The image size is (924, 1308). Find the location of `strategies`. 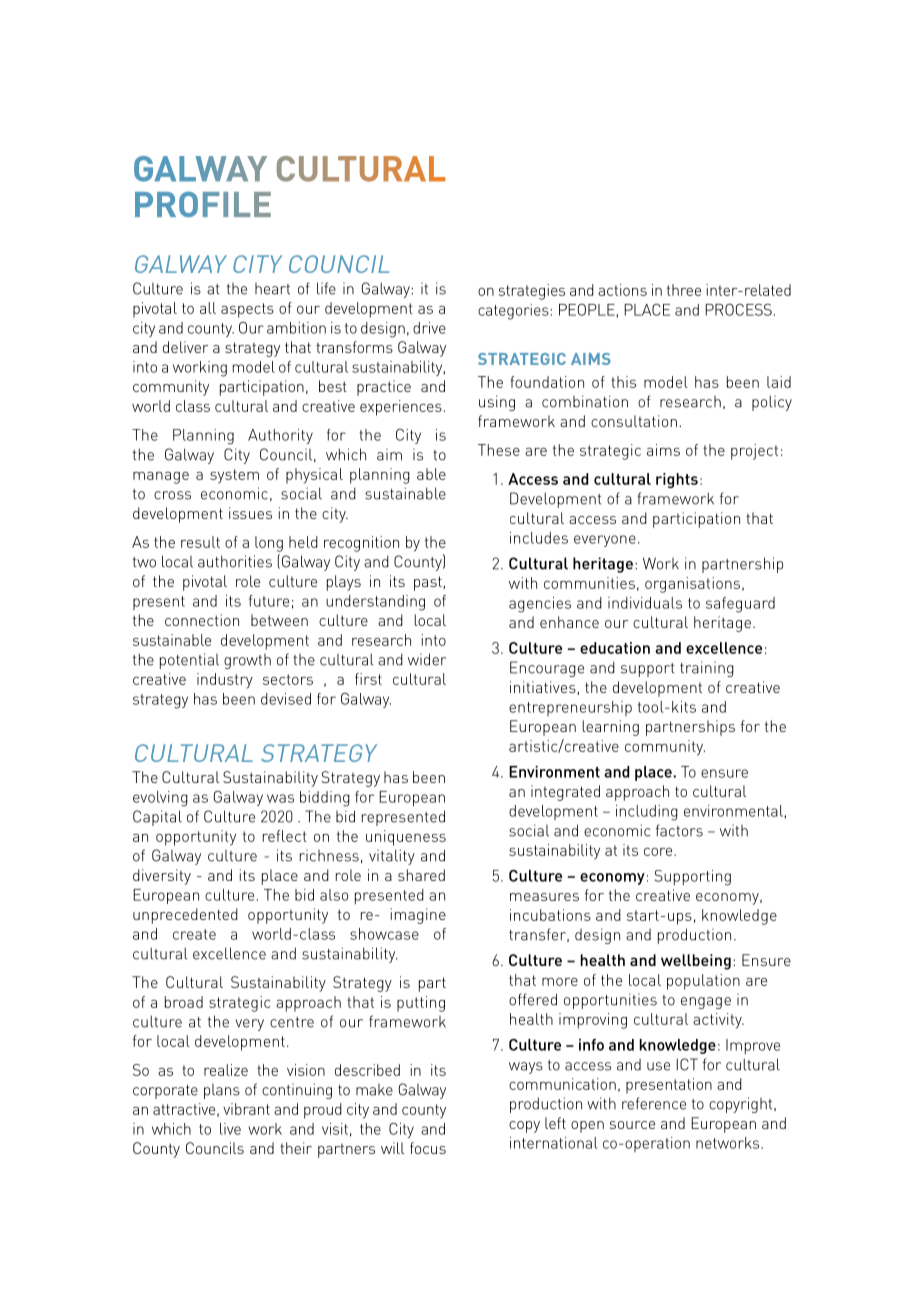

strategies is located at coordinates (532, 292).
